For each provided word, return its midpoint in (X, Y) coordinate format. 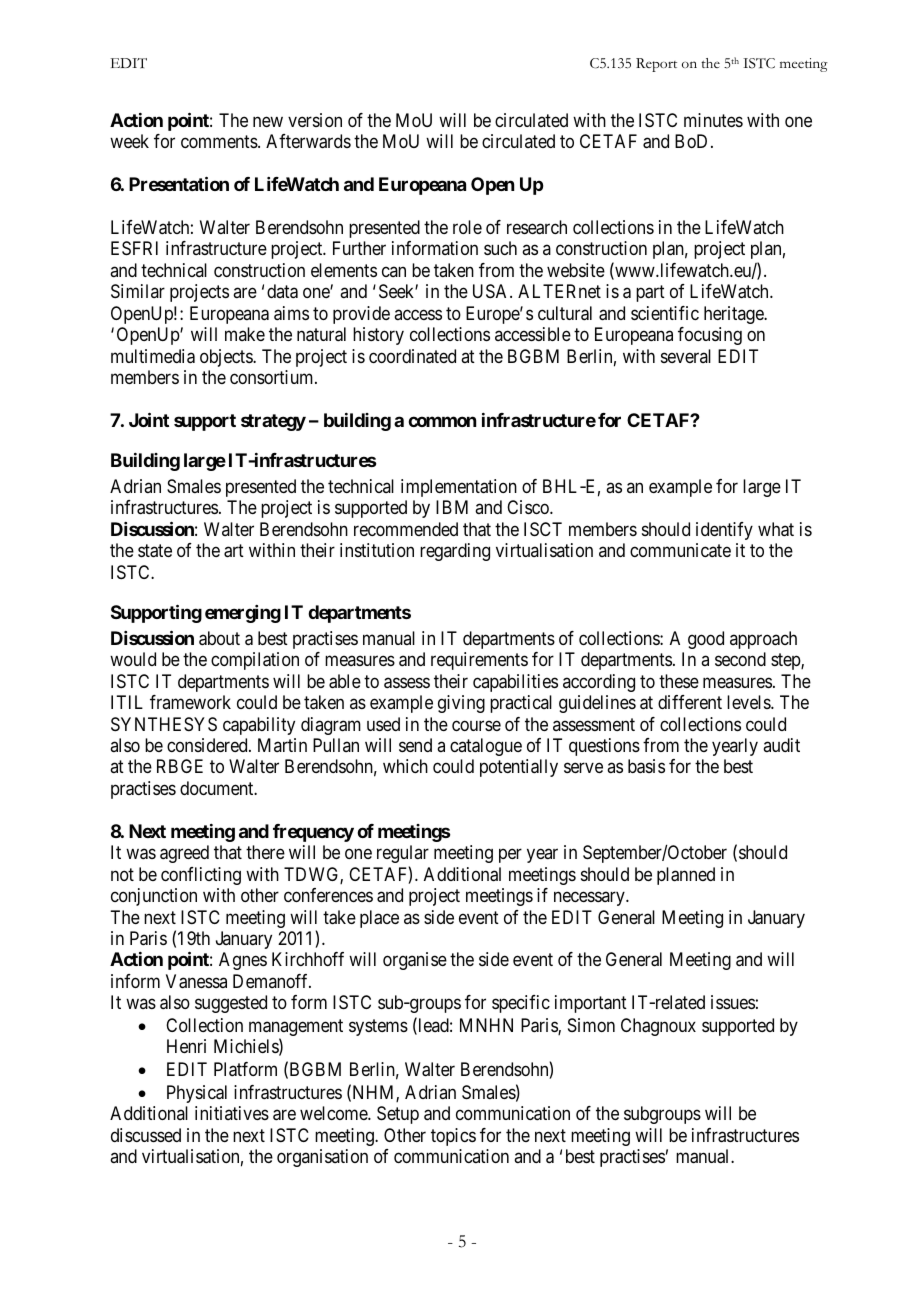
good (706, 640)
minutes (713, 120)
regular (403, 854)
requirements (479, 661)
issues (733, 1002)
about (219, 638)
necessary (590, 899)
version (315, 120)
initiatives (232, 1113)
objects (227, 358)
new (268, 121)
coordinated (412, 356)
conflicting (201, 876)
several (686, 356)
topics (453, 1137)
